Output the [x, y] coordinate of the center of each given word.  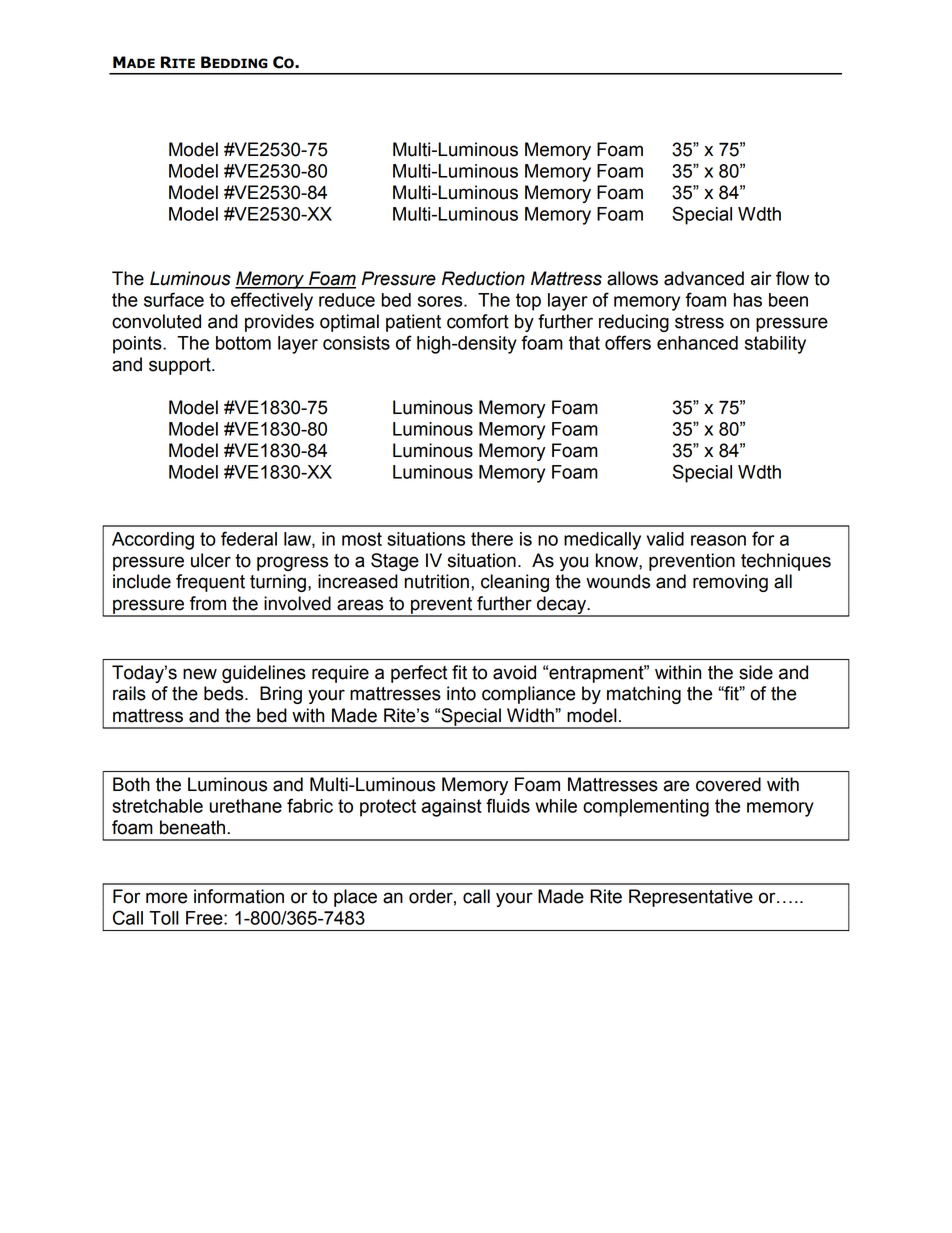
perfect [419, 674]
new [200, 674]
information [239, 896]
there [492, 539]
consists [356, 343]
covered [728, 784]
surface [174, 299]
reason [718, 540]
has [748, 300]
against [452, 808]
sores [441, 301]
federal [249, 538]
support [181, 366]
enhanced [697, 343]
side [756, 672]
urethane [245, 806]
